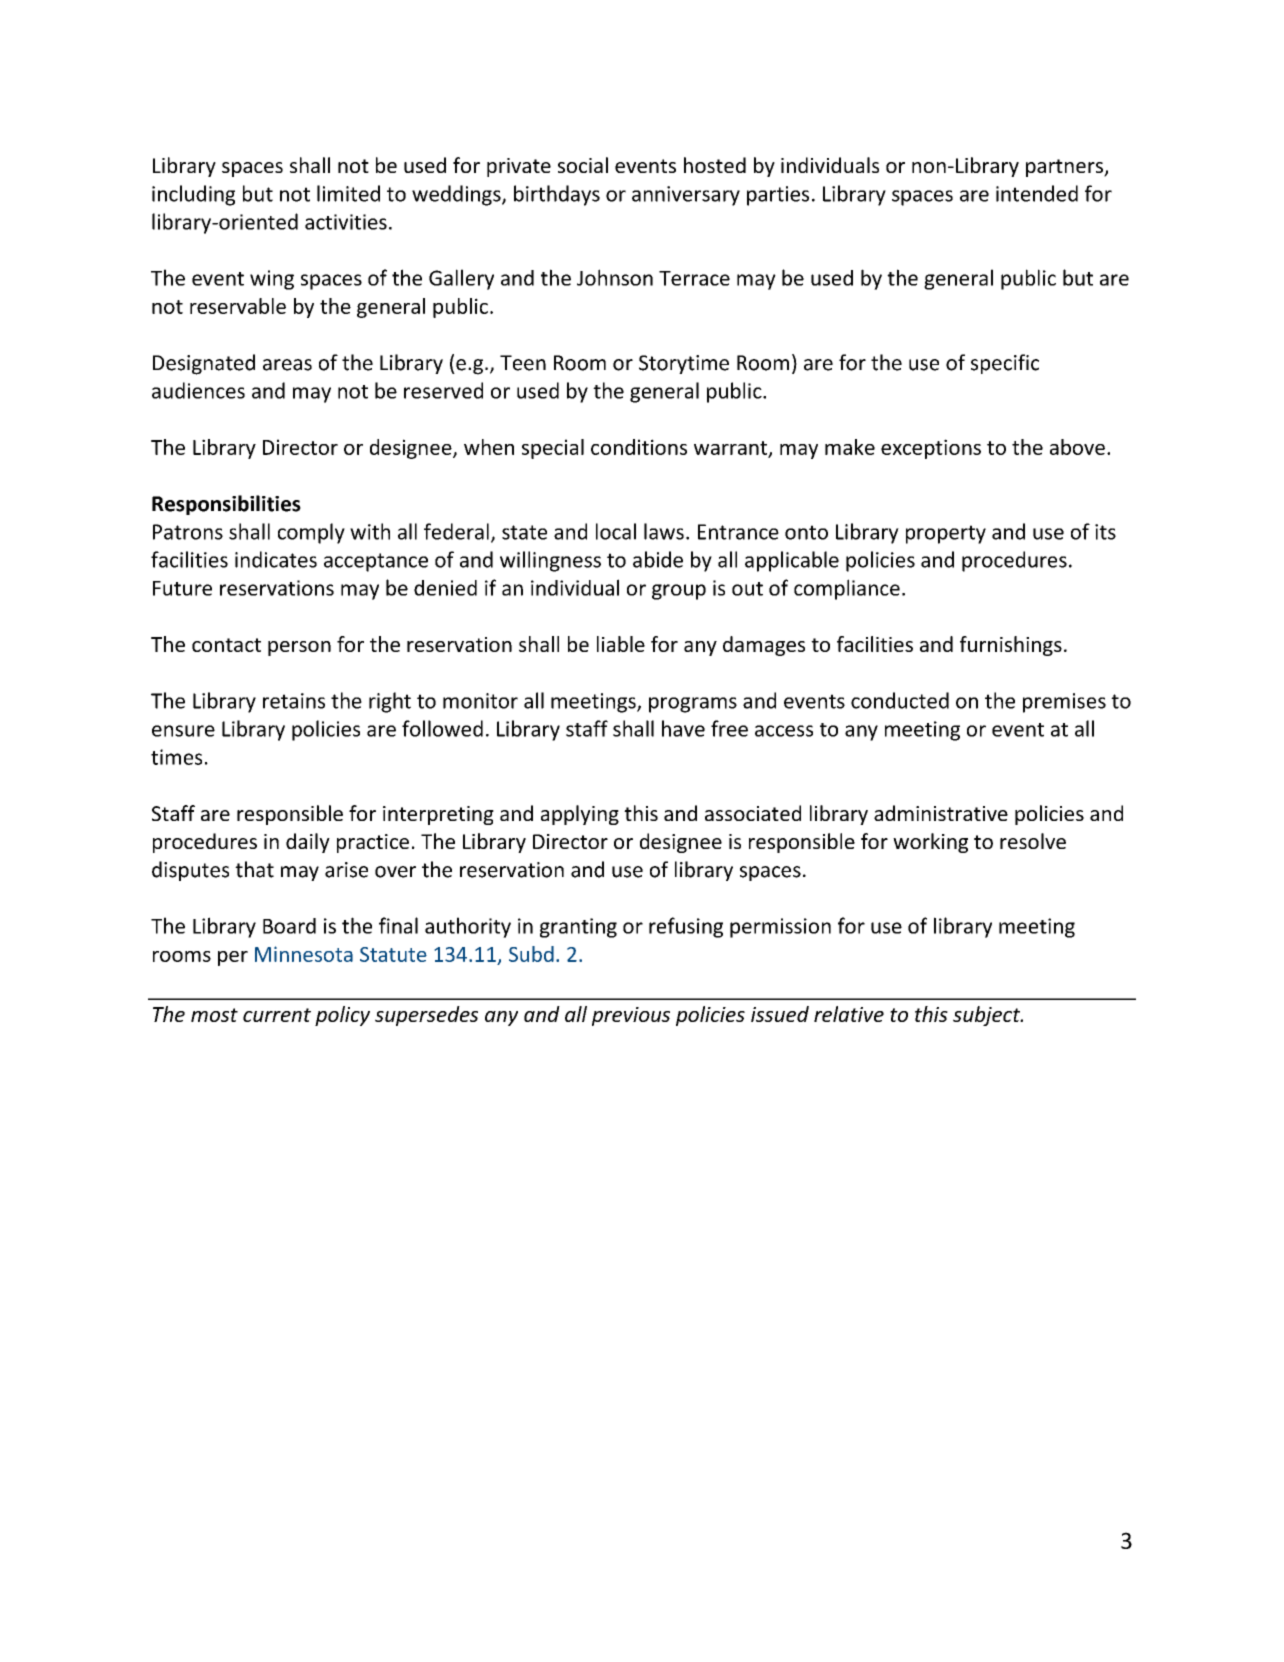 This screenshot has height=1662, width=1284. Describe the element at coordinates (1037, 193) in the screenshot. I see `intended` at that location.
